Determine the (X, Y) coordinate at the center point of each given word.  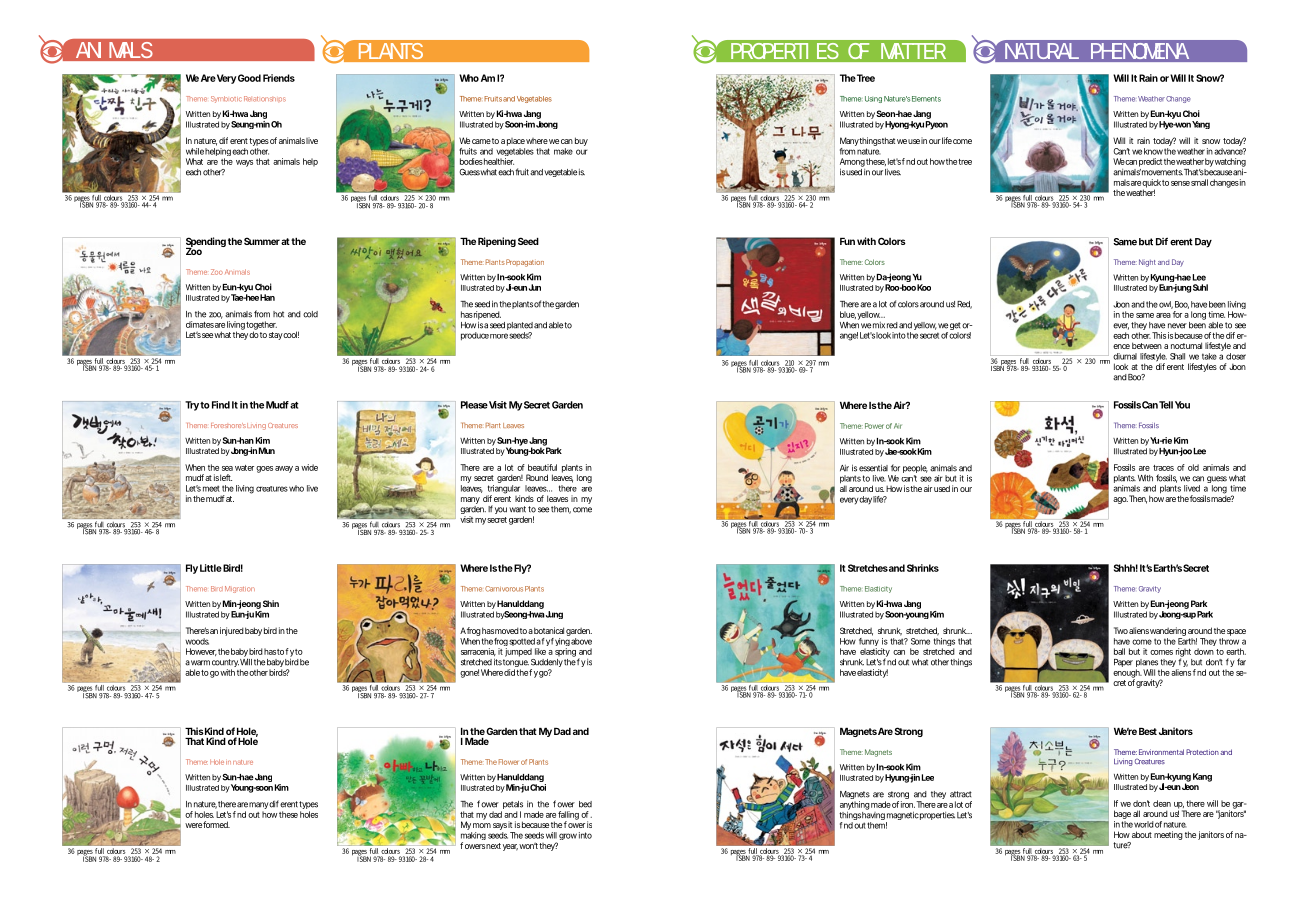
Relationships (265, 99)
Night (1147, 263)
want (517, 509)
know (1153, 151)
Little (211, 568)
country (225, 664)
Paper (1123, 663)
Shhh (1124, 568)
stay (276, 336)
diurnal (1125, 356)
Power (874, 426)
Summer (262, 241)
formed (216, 824)
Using (873, 99)
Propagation (525, 263)
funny (869, 643)
